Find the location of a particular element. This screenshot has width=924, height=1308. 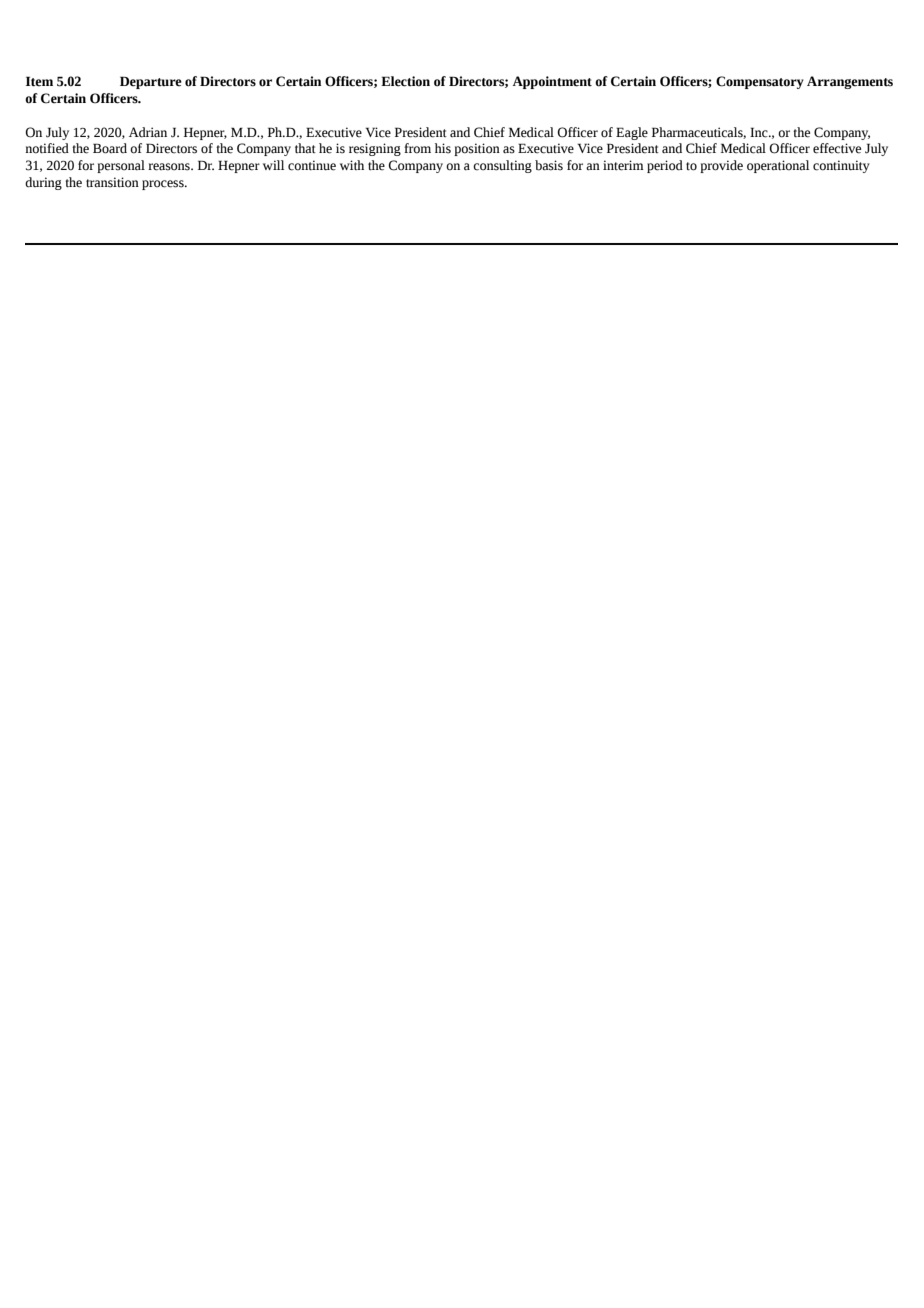

Board is located at coordinates (110, 148).
